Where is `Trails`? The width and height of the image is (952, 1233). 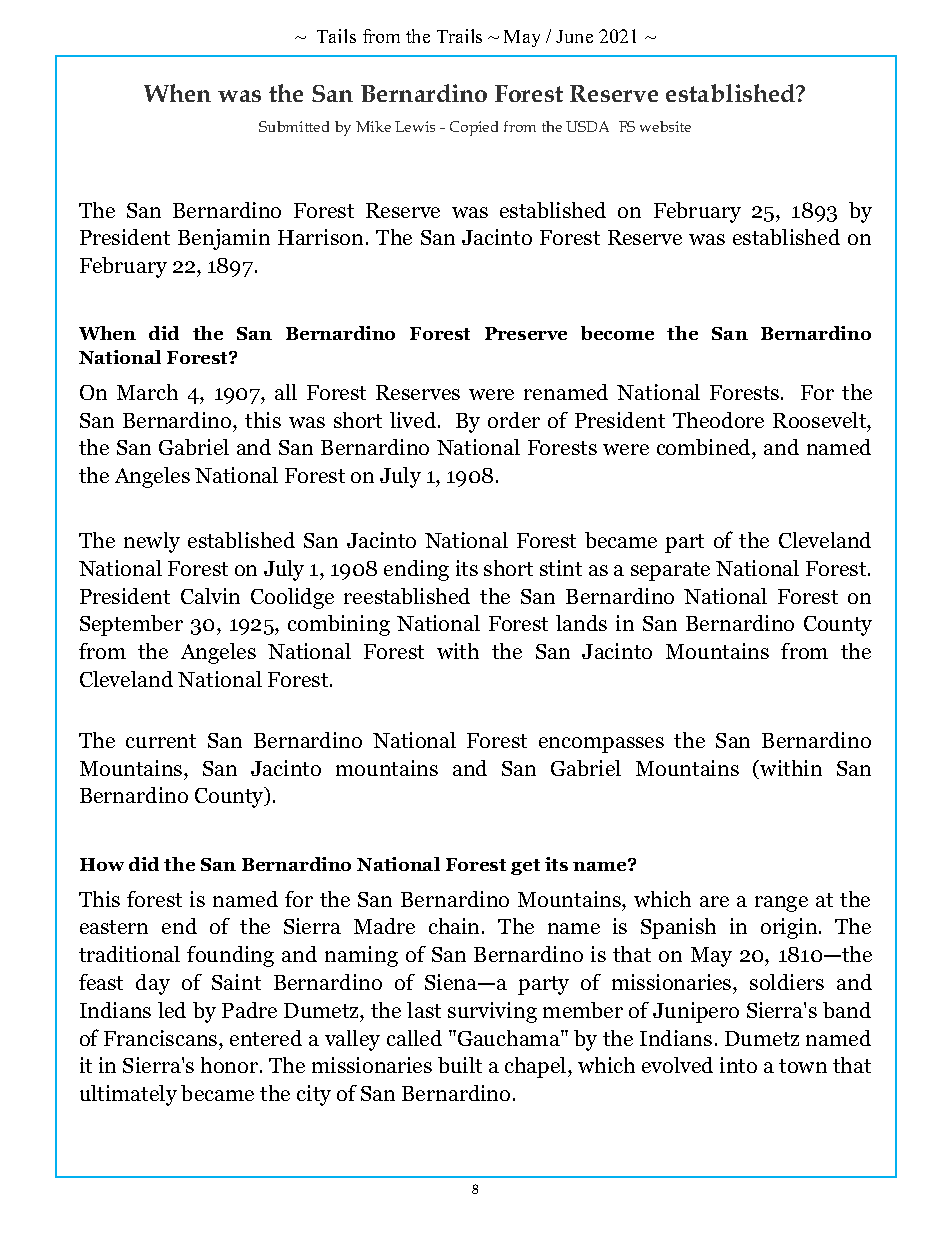 Trails is located at coordinates (459, 36).
